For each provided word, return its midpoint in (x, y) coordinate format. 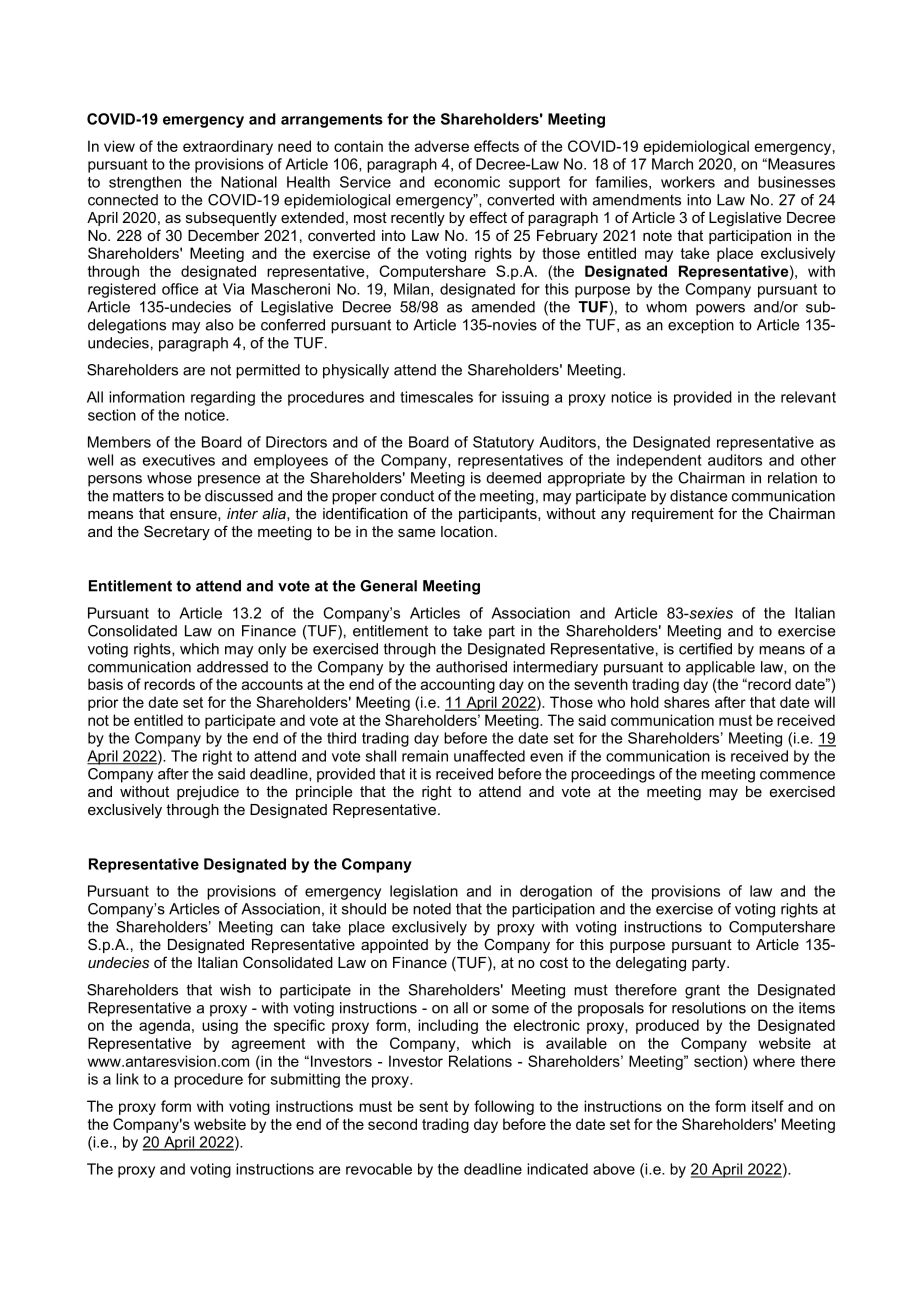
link (127, 1079)
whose (169, 478)
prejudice (208, 793)
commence (797, 775)
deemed (513, 478)
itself (768, 1106)
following (504, 1107)
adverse (442, 146)
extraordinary (228, 147)
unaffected (489, 756)
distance (698, 496)
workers (688, 182)
